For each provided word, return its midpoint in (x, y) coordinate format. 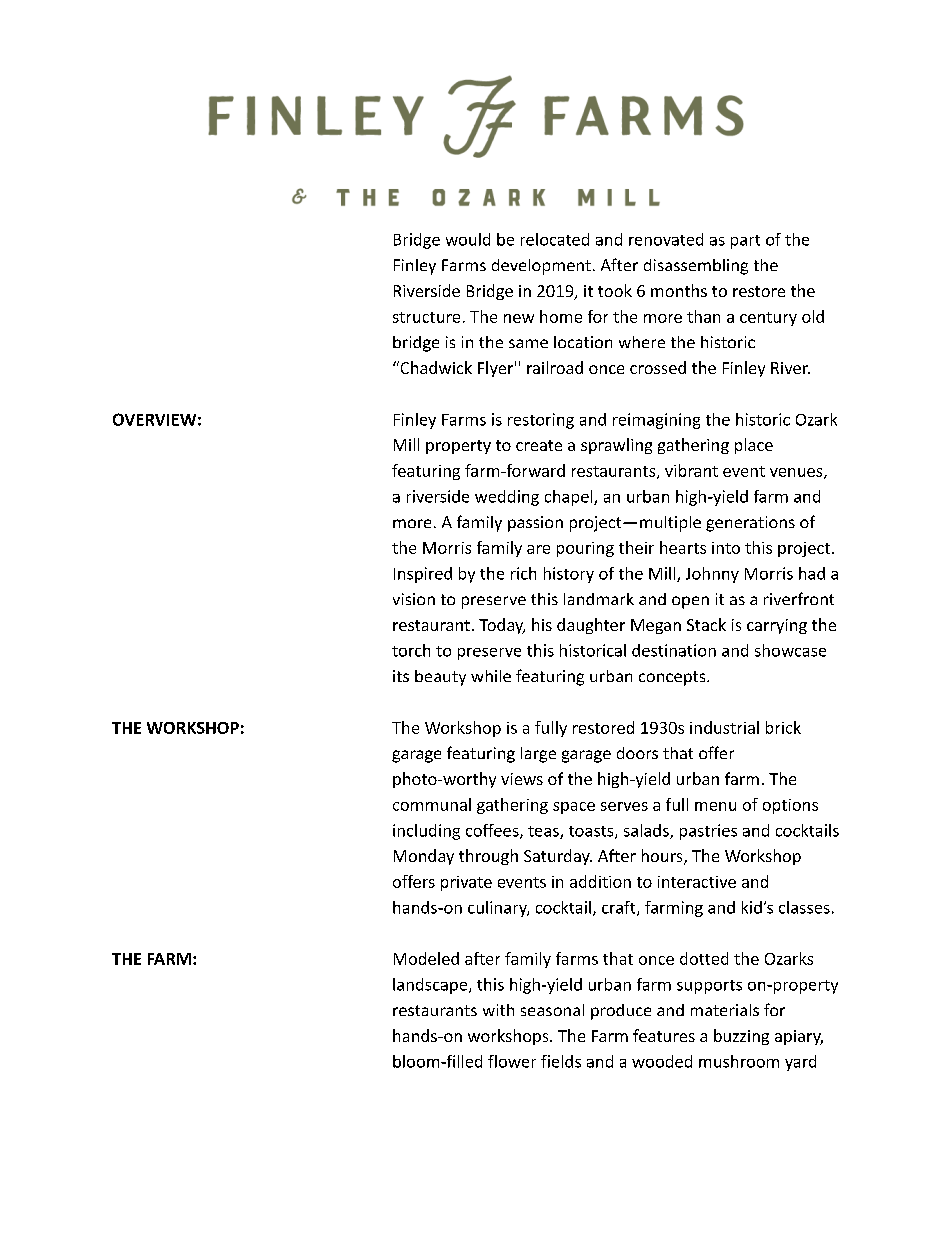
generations (750, 524)
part (745, 242)
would (468, 239)
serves (624, 806)
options (790, 806)
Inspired (423, 575)
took (615, 290)
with (498, 1010)
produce (621, 1012)
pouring (585, 549)
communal (432, 804)
